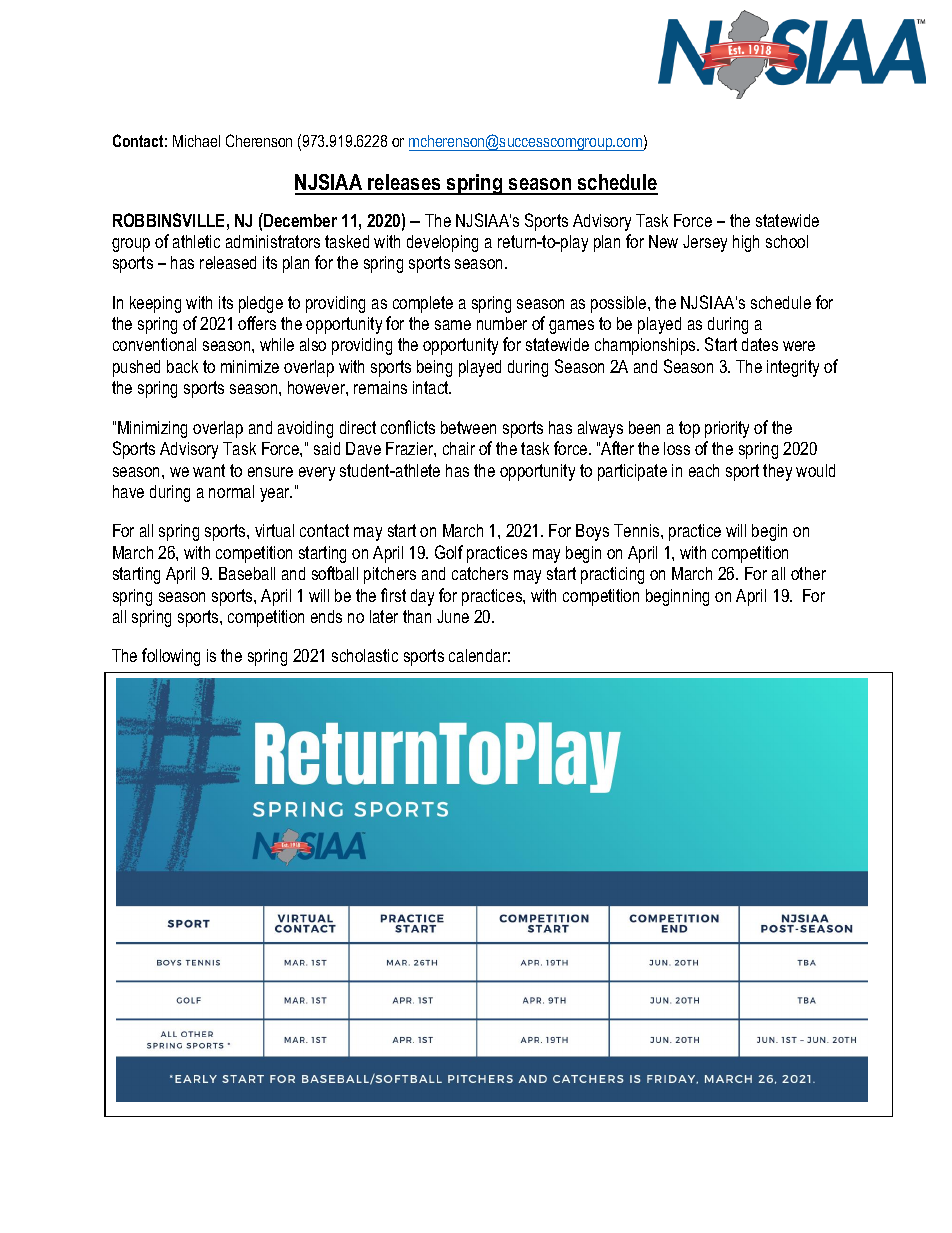 Image resolution: width=952 pixels, height=1233 pixels. I want to click on Jersey, so click(705, 243).
